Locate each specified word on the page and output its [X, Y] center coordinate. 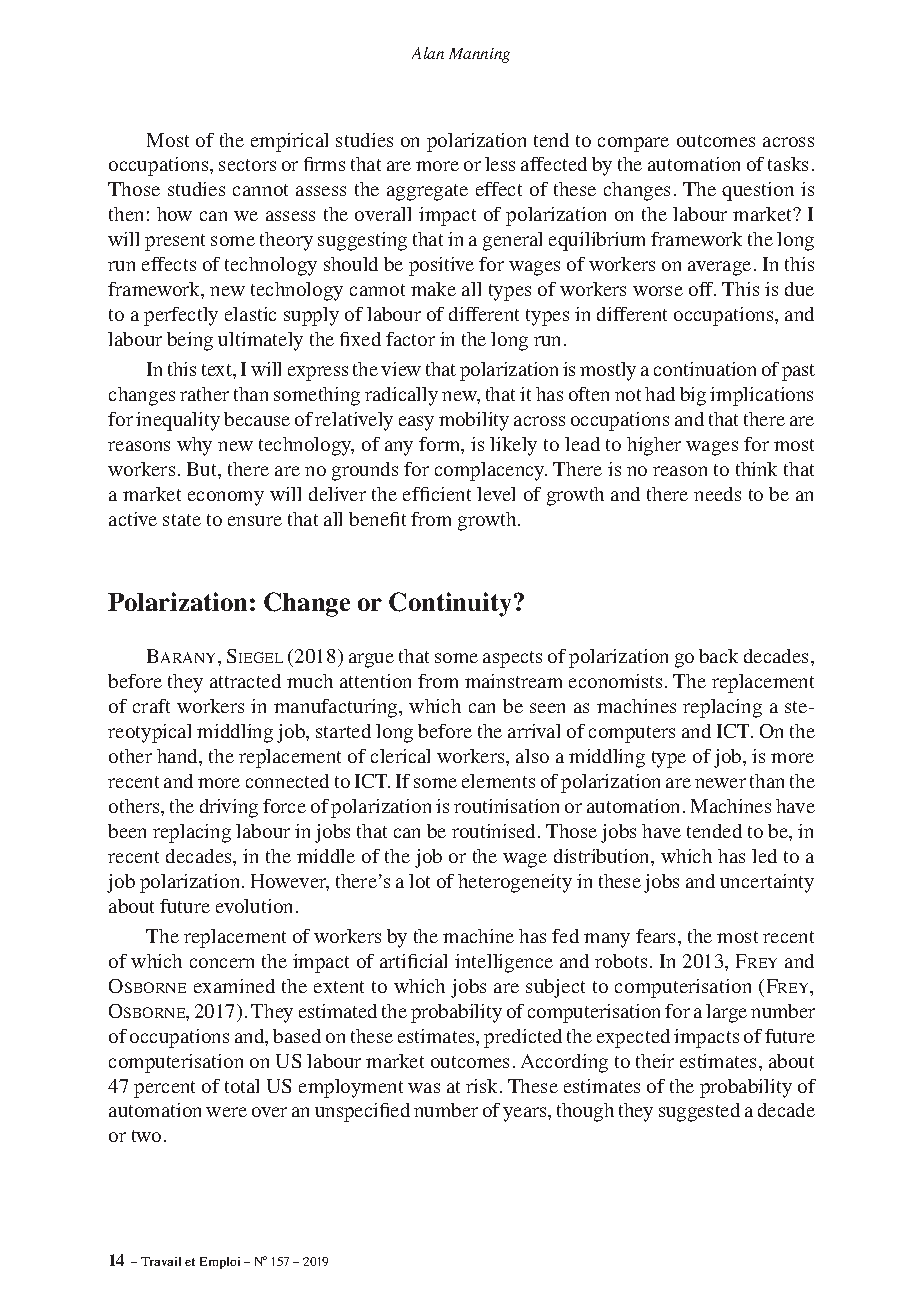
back [718, 656]
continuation [705, 369]
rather [204, 394]
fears [657, 936]
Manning [479, 55]
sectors [247, 165]
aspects [512, 659]
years [526, 1114]
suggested [699, 1112]
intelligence [504, 963]
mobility [474, 421]
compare [633, 144]
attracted [245, 681]
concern [222, 963]
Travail [161, 1261]
